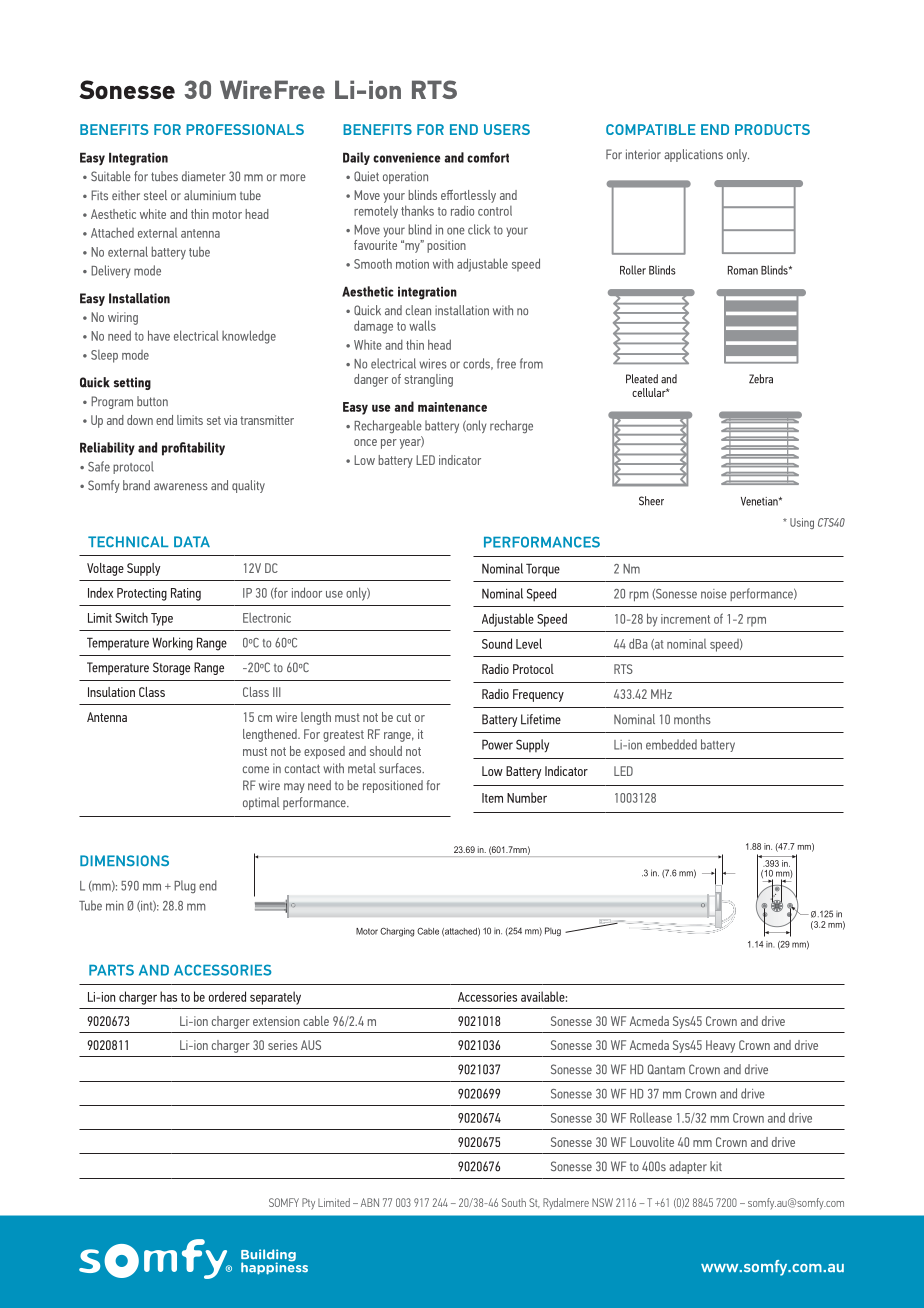 The height and width of the page is (1308, 924). Describe the element at coordinates (204, 176) in the page. I see `diameter` at that location.
